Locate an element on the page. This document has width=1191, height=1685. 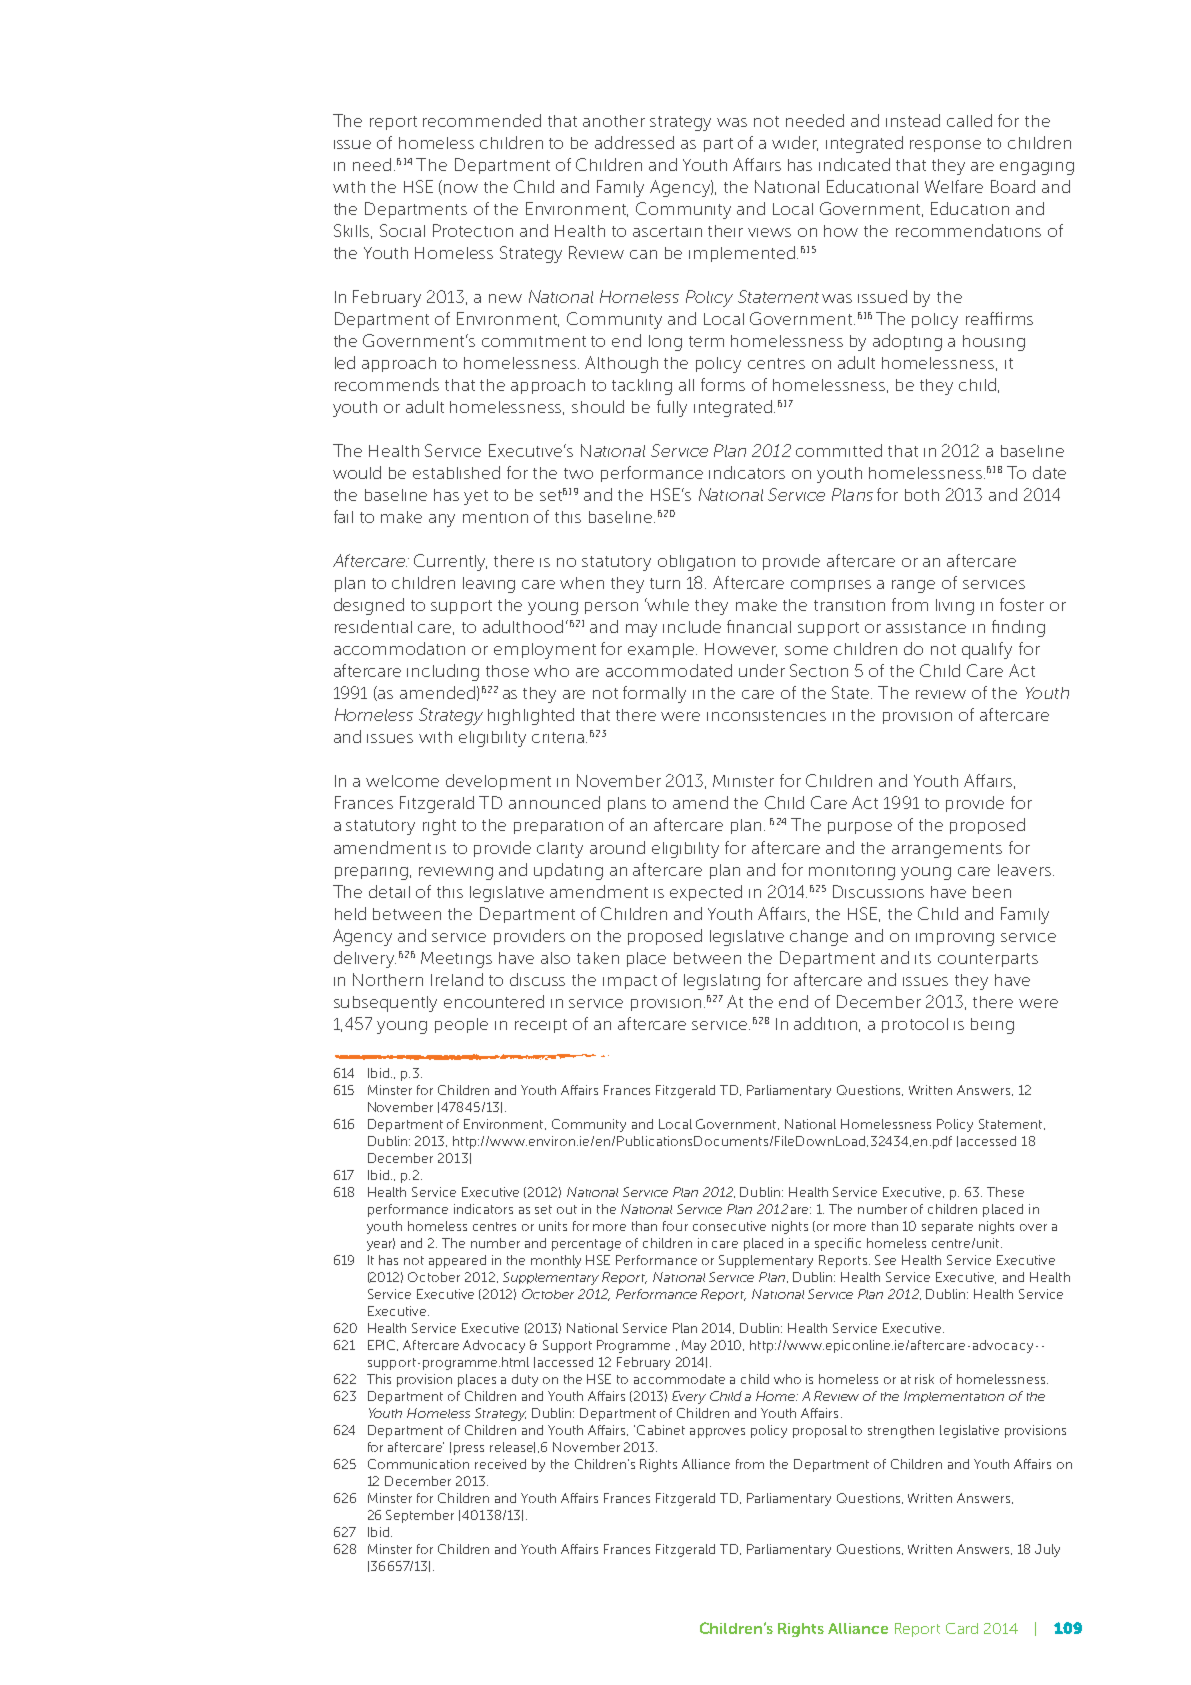
accommodation is located at coordinates (399, 648).
